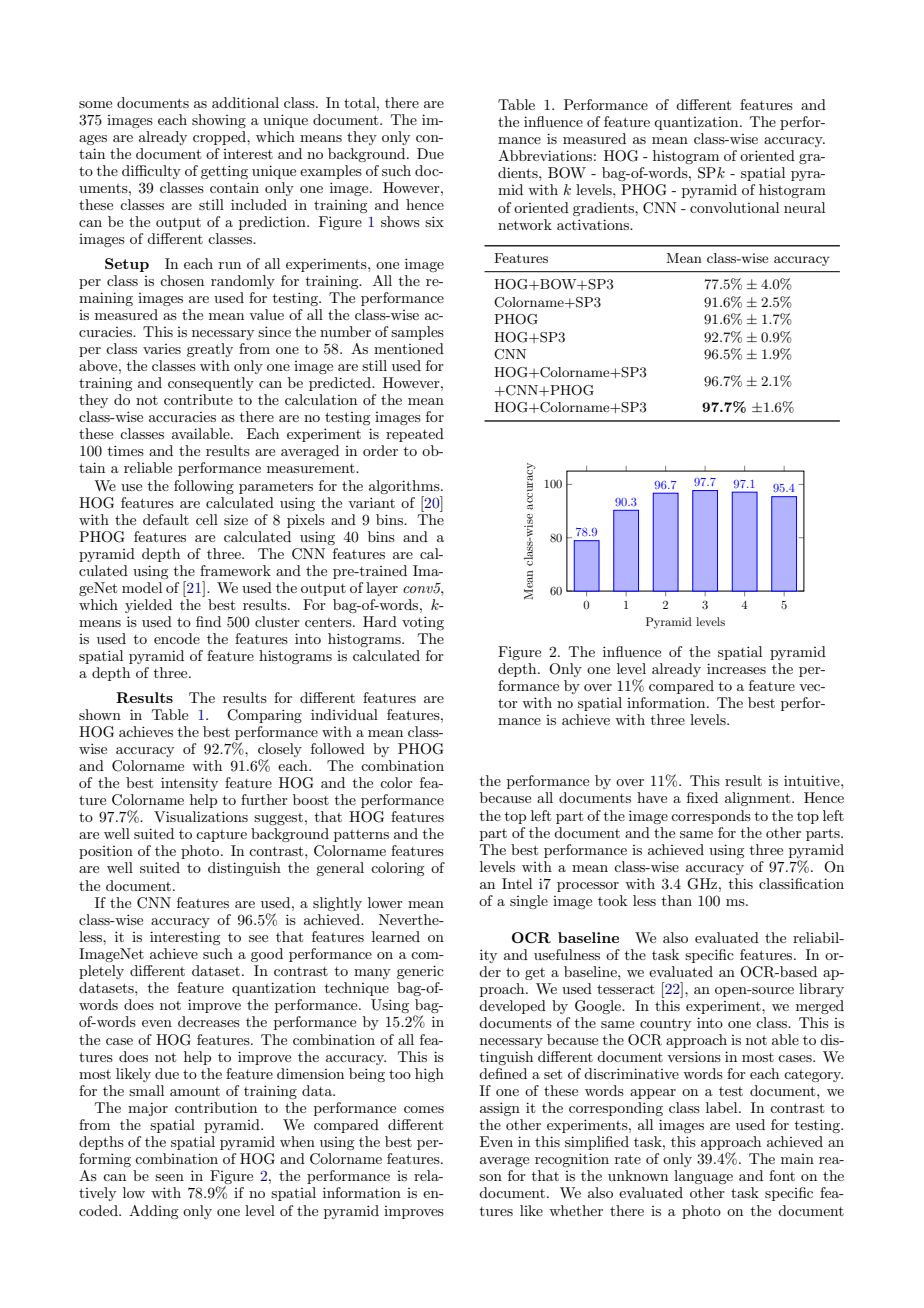 This page has width=924, height=1308. I want to click on increases, so click(736, 668).
